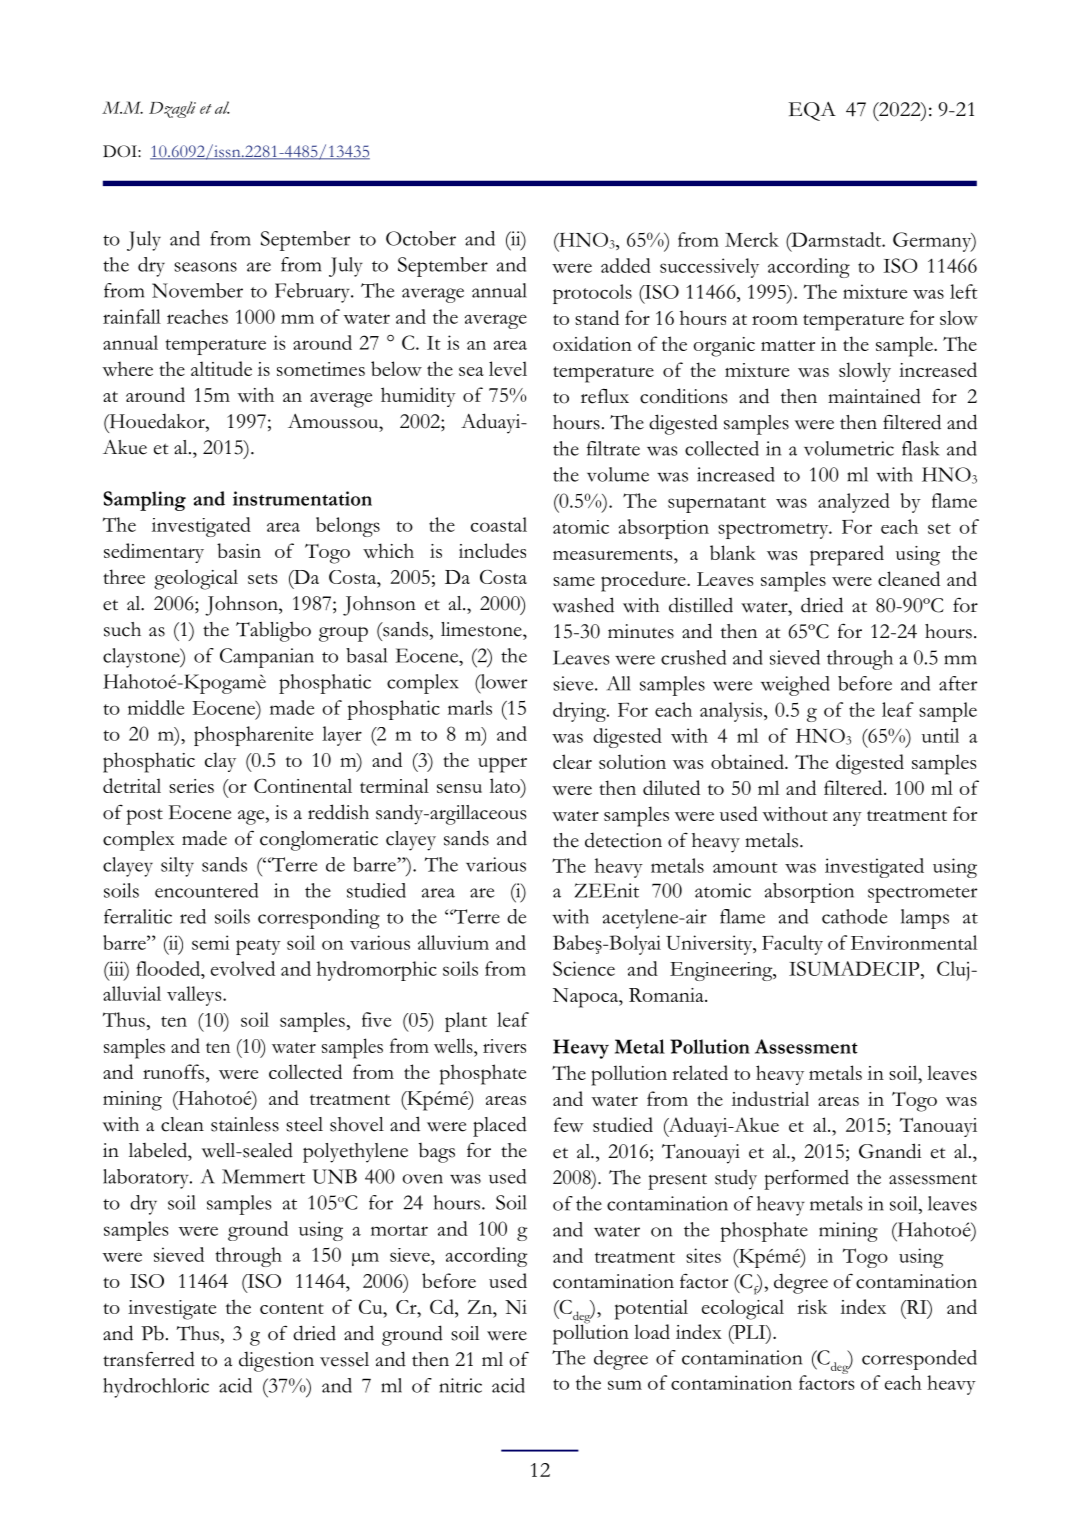  Describe the element at coordinates (919, 1360) in the image. I see `corresponded` at that location.
